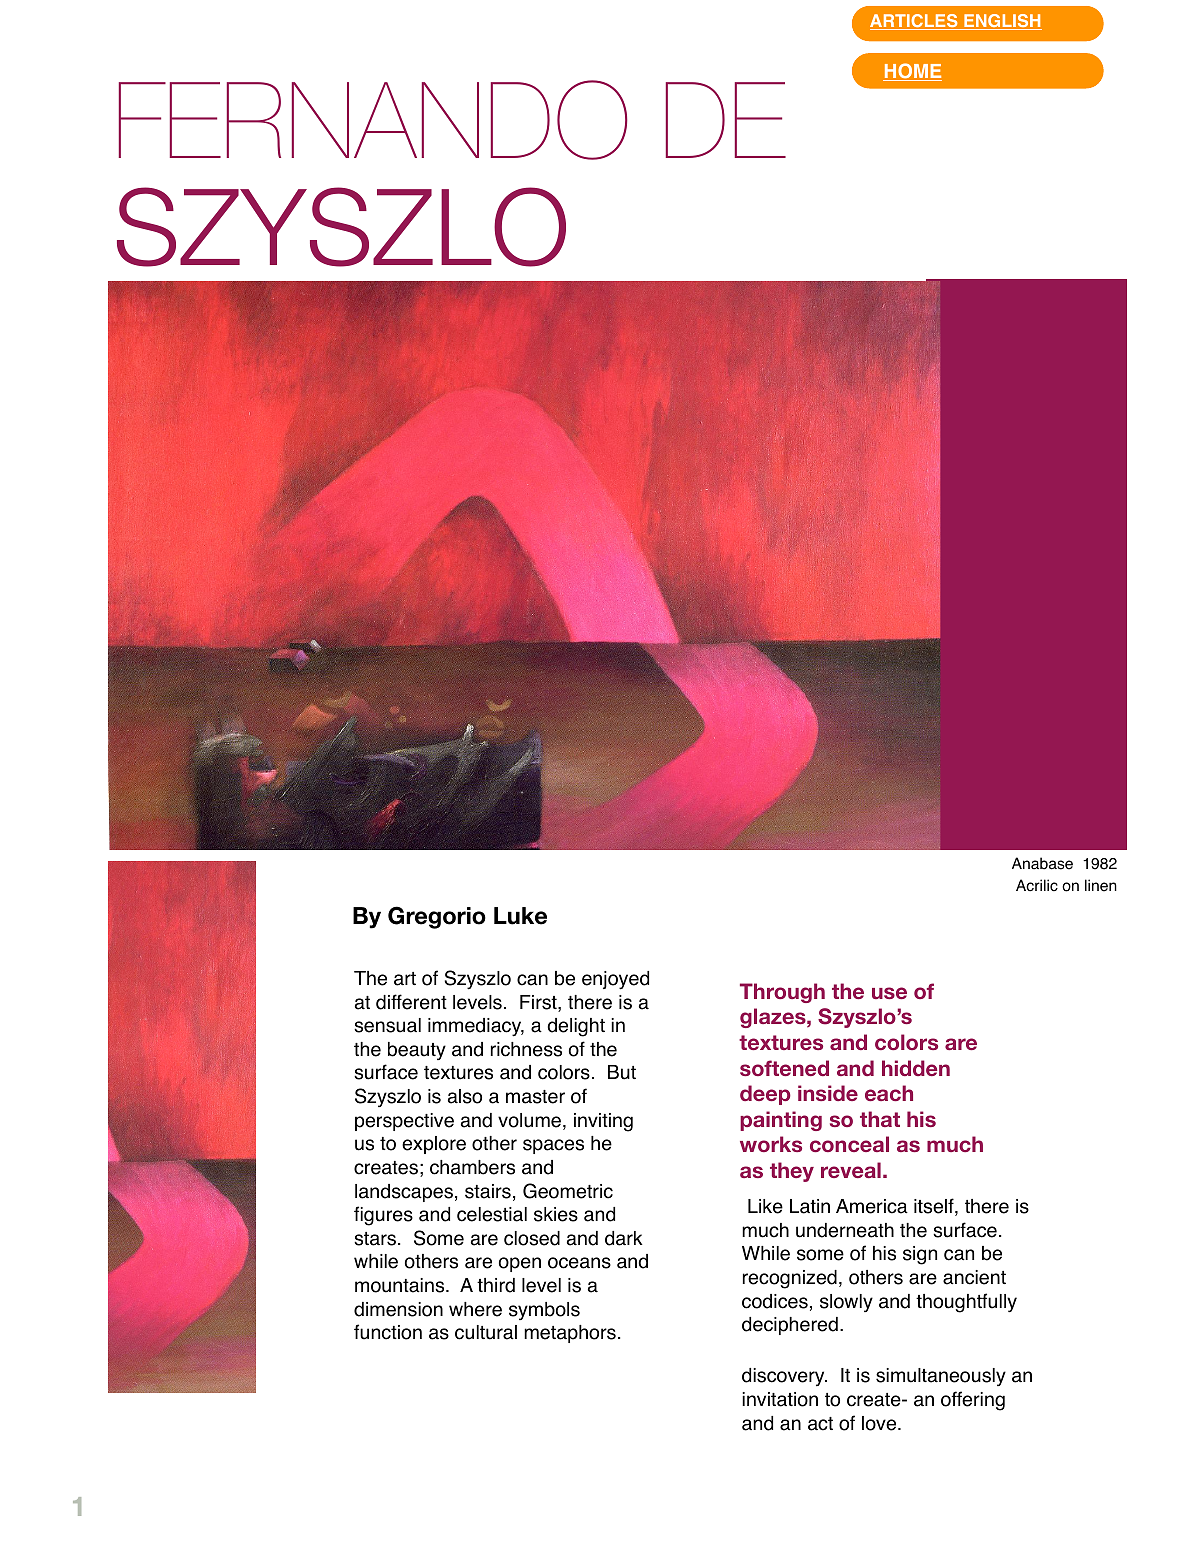 Image resolution: width=1204 pixels, height=1558 pixels. I want to click on cultural, so click(486, 1332).
